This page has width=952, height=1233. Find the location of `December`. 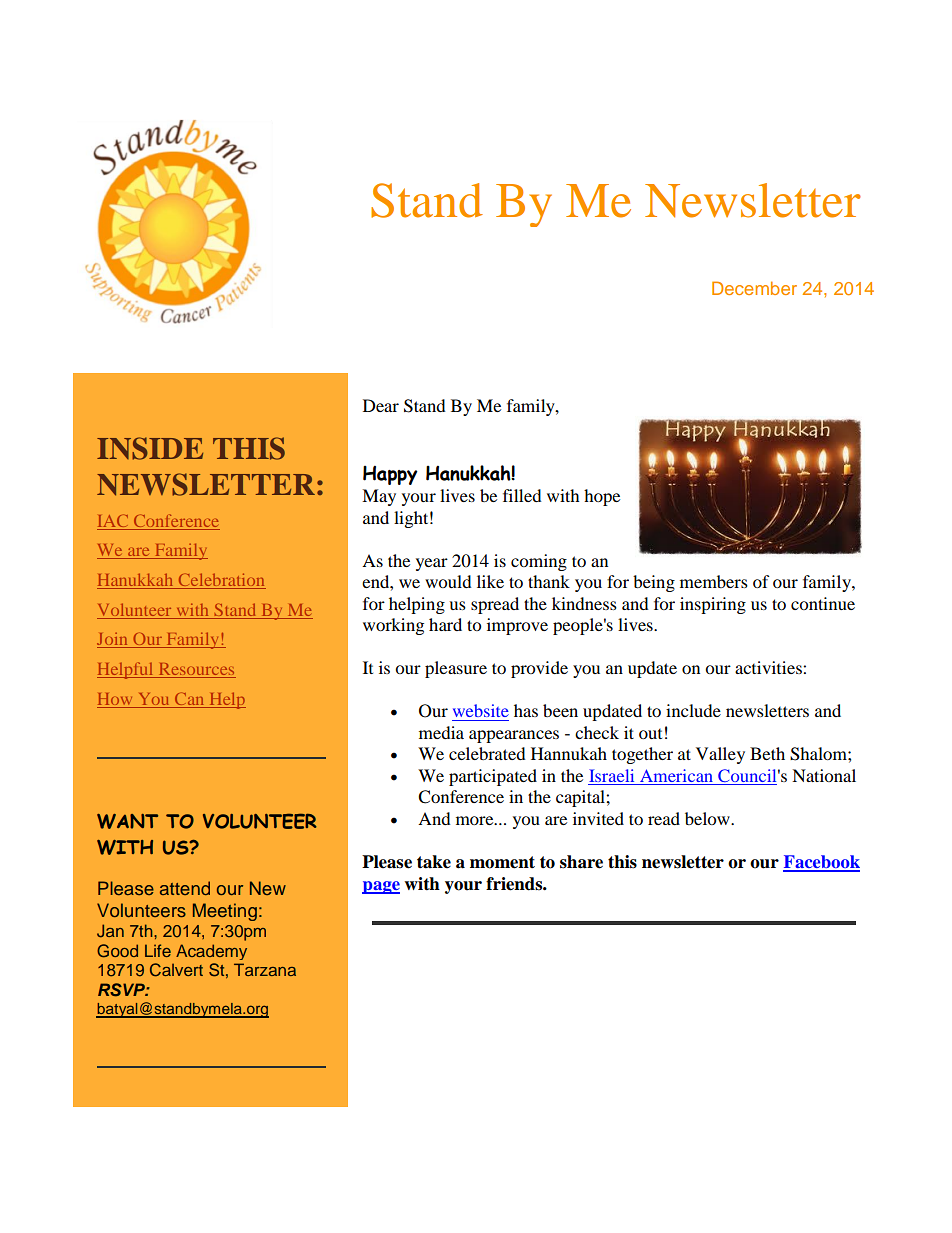

December is located at coordinates (754, 288).
